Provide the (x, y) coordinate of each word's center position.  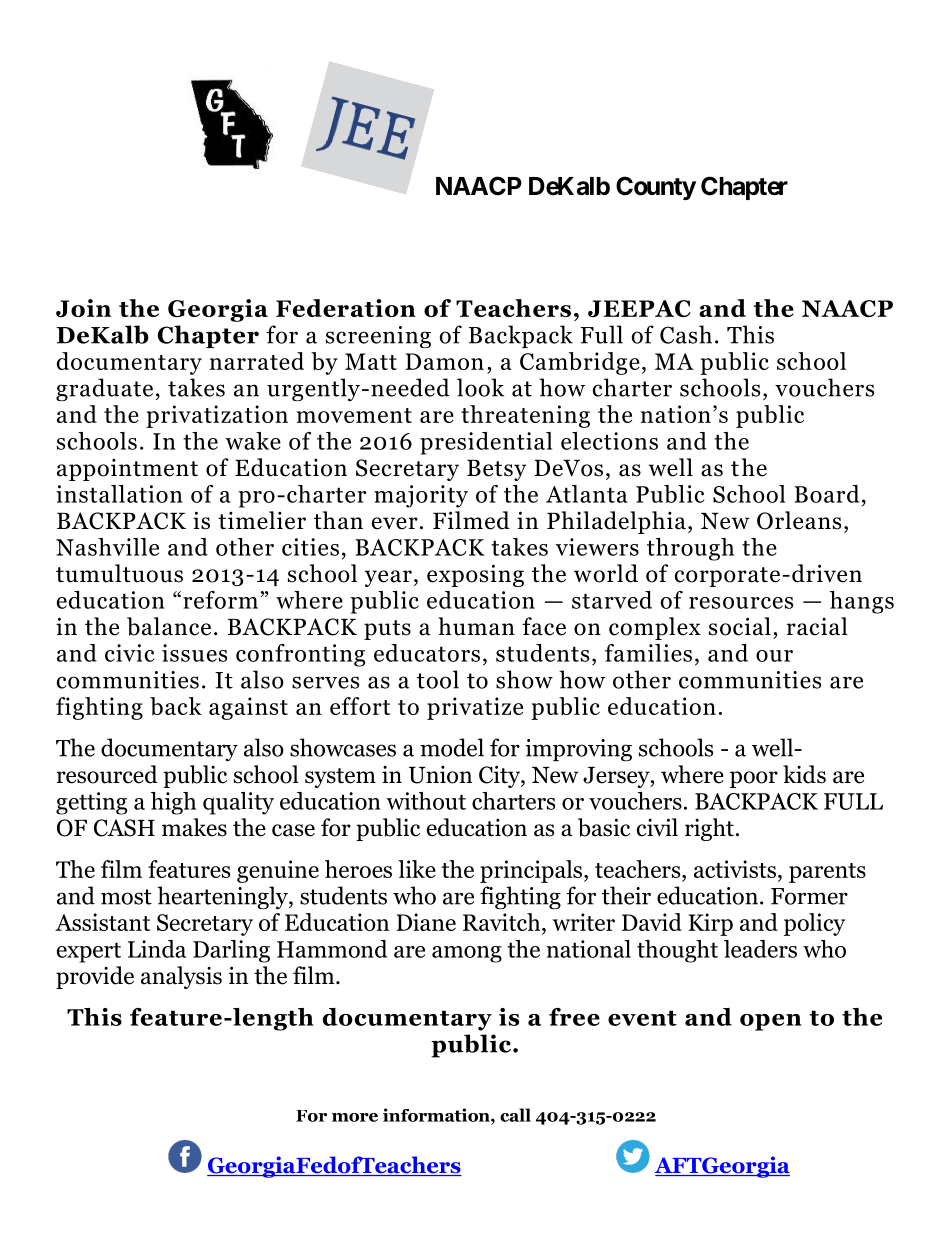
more (355, 1117)
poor (754, 779)
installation (119, 494)
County (656, 188)
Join (83, 308)
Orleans (799, 520)
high (173, 803)
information (437, 1115)
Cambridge (580, 363)
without (426, 801)
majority (421, 496)
